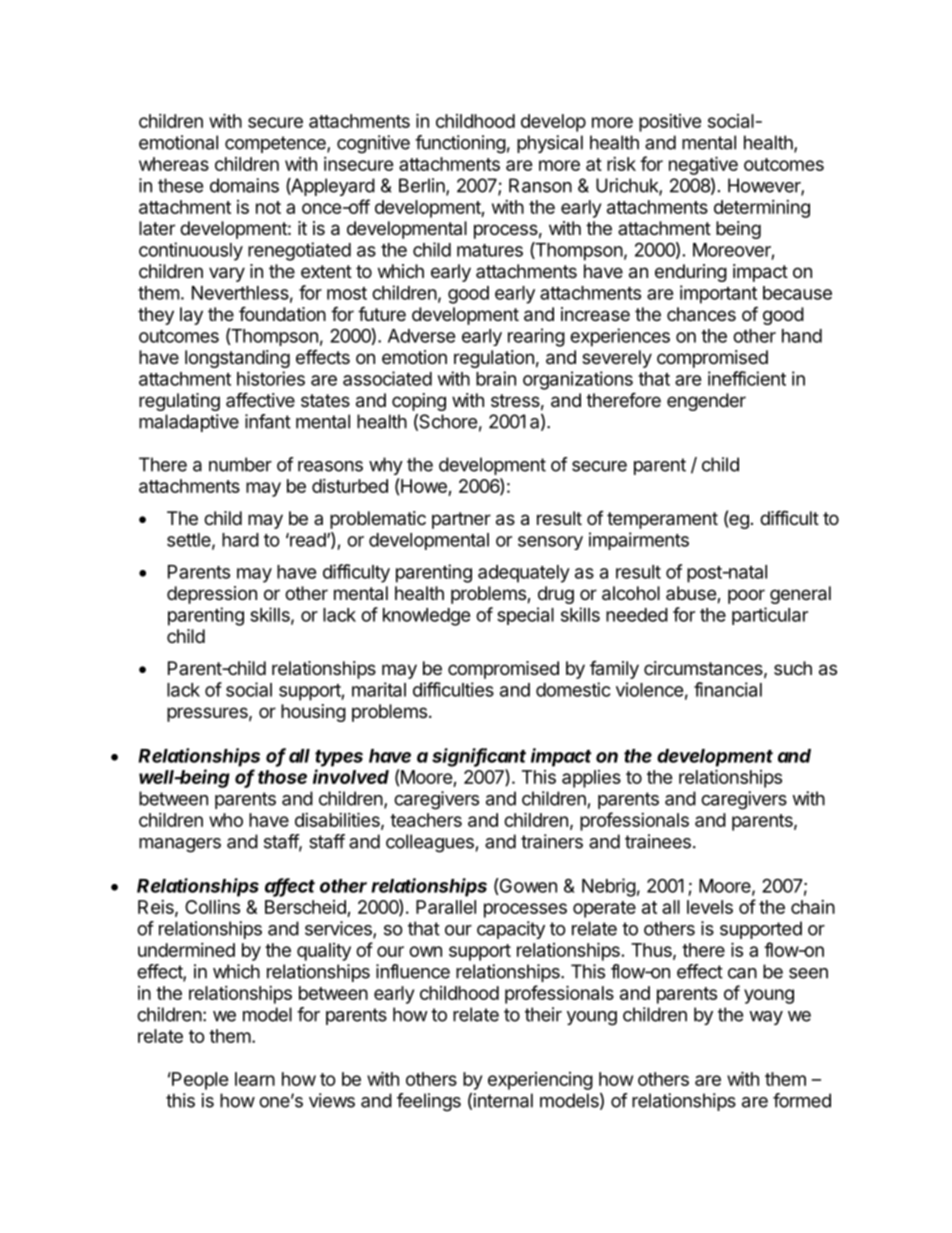 This document has width=952, height=1233. What do you see at coordinates (226, 820) in the document?
I see `who` at bounding box center [226, 820].
